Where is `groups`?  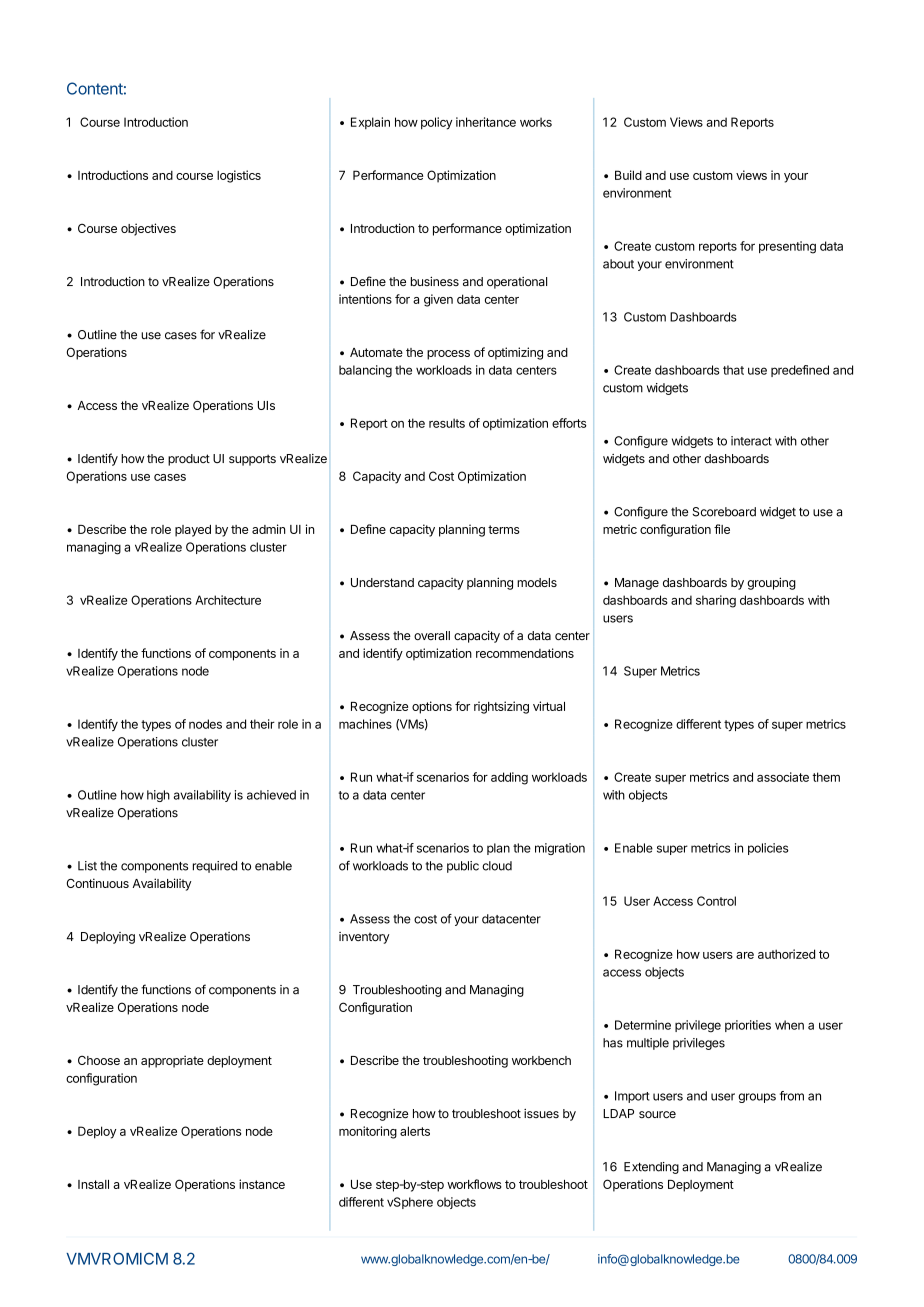 groups is located at coordinates (757, 1098).
